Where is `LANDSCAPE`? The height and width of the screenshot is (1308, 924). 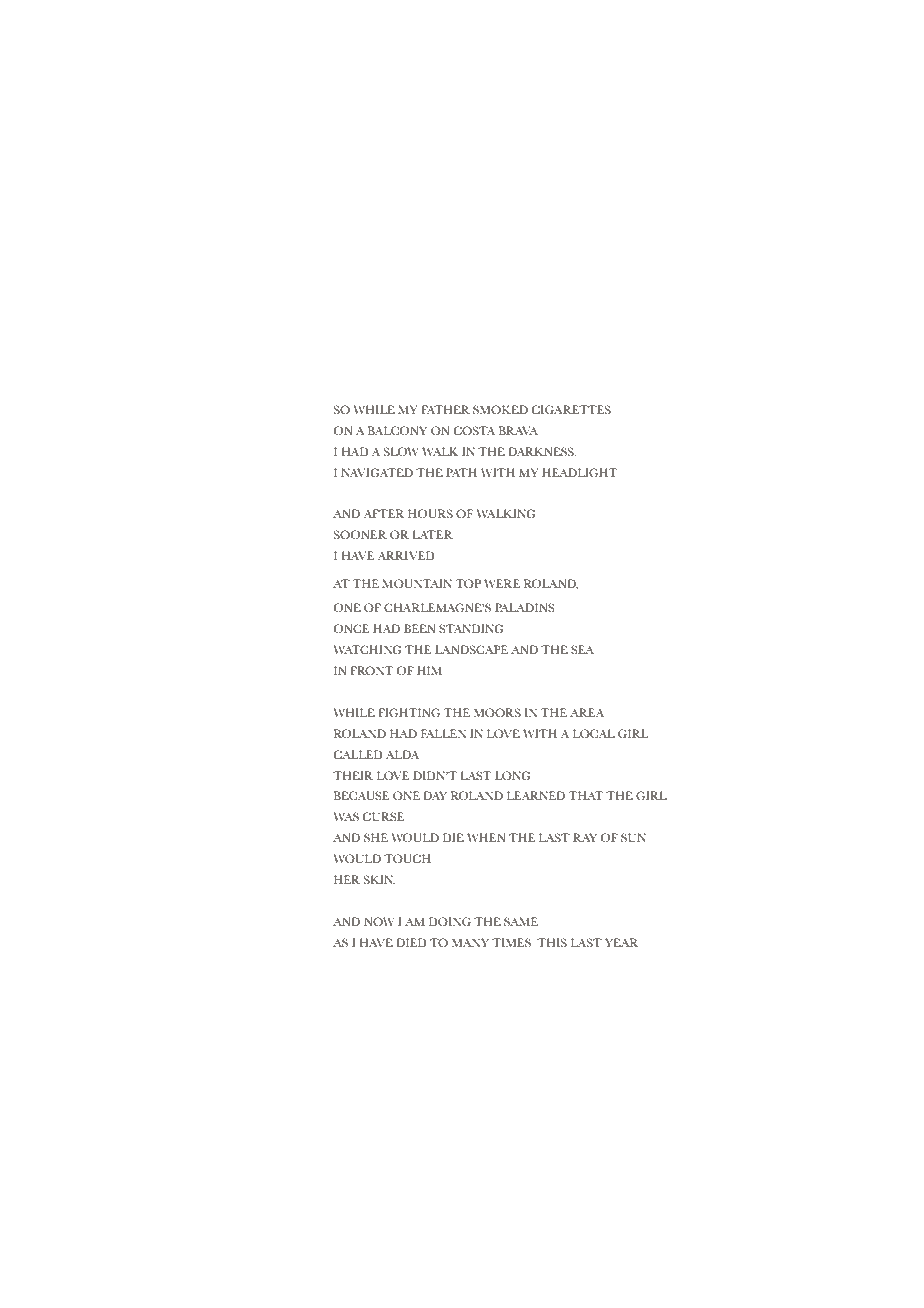 LANDSCAPE is located at coordinates (471, 649).
